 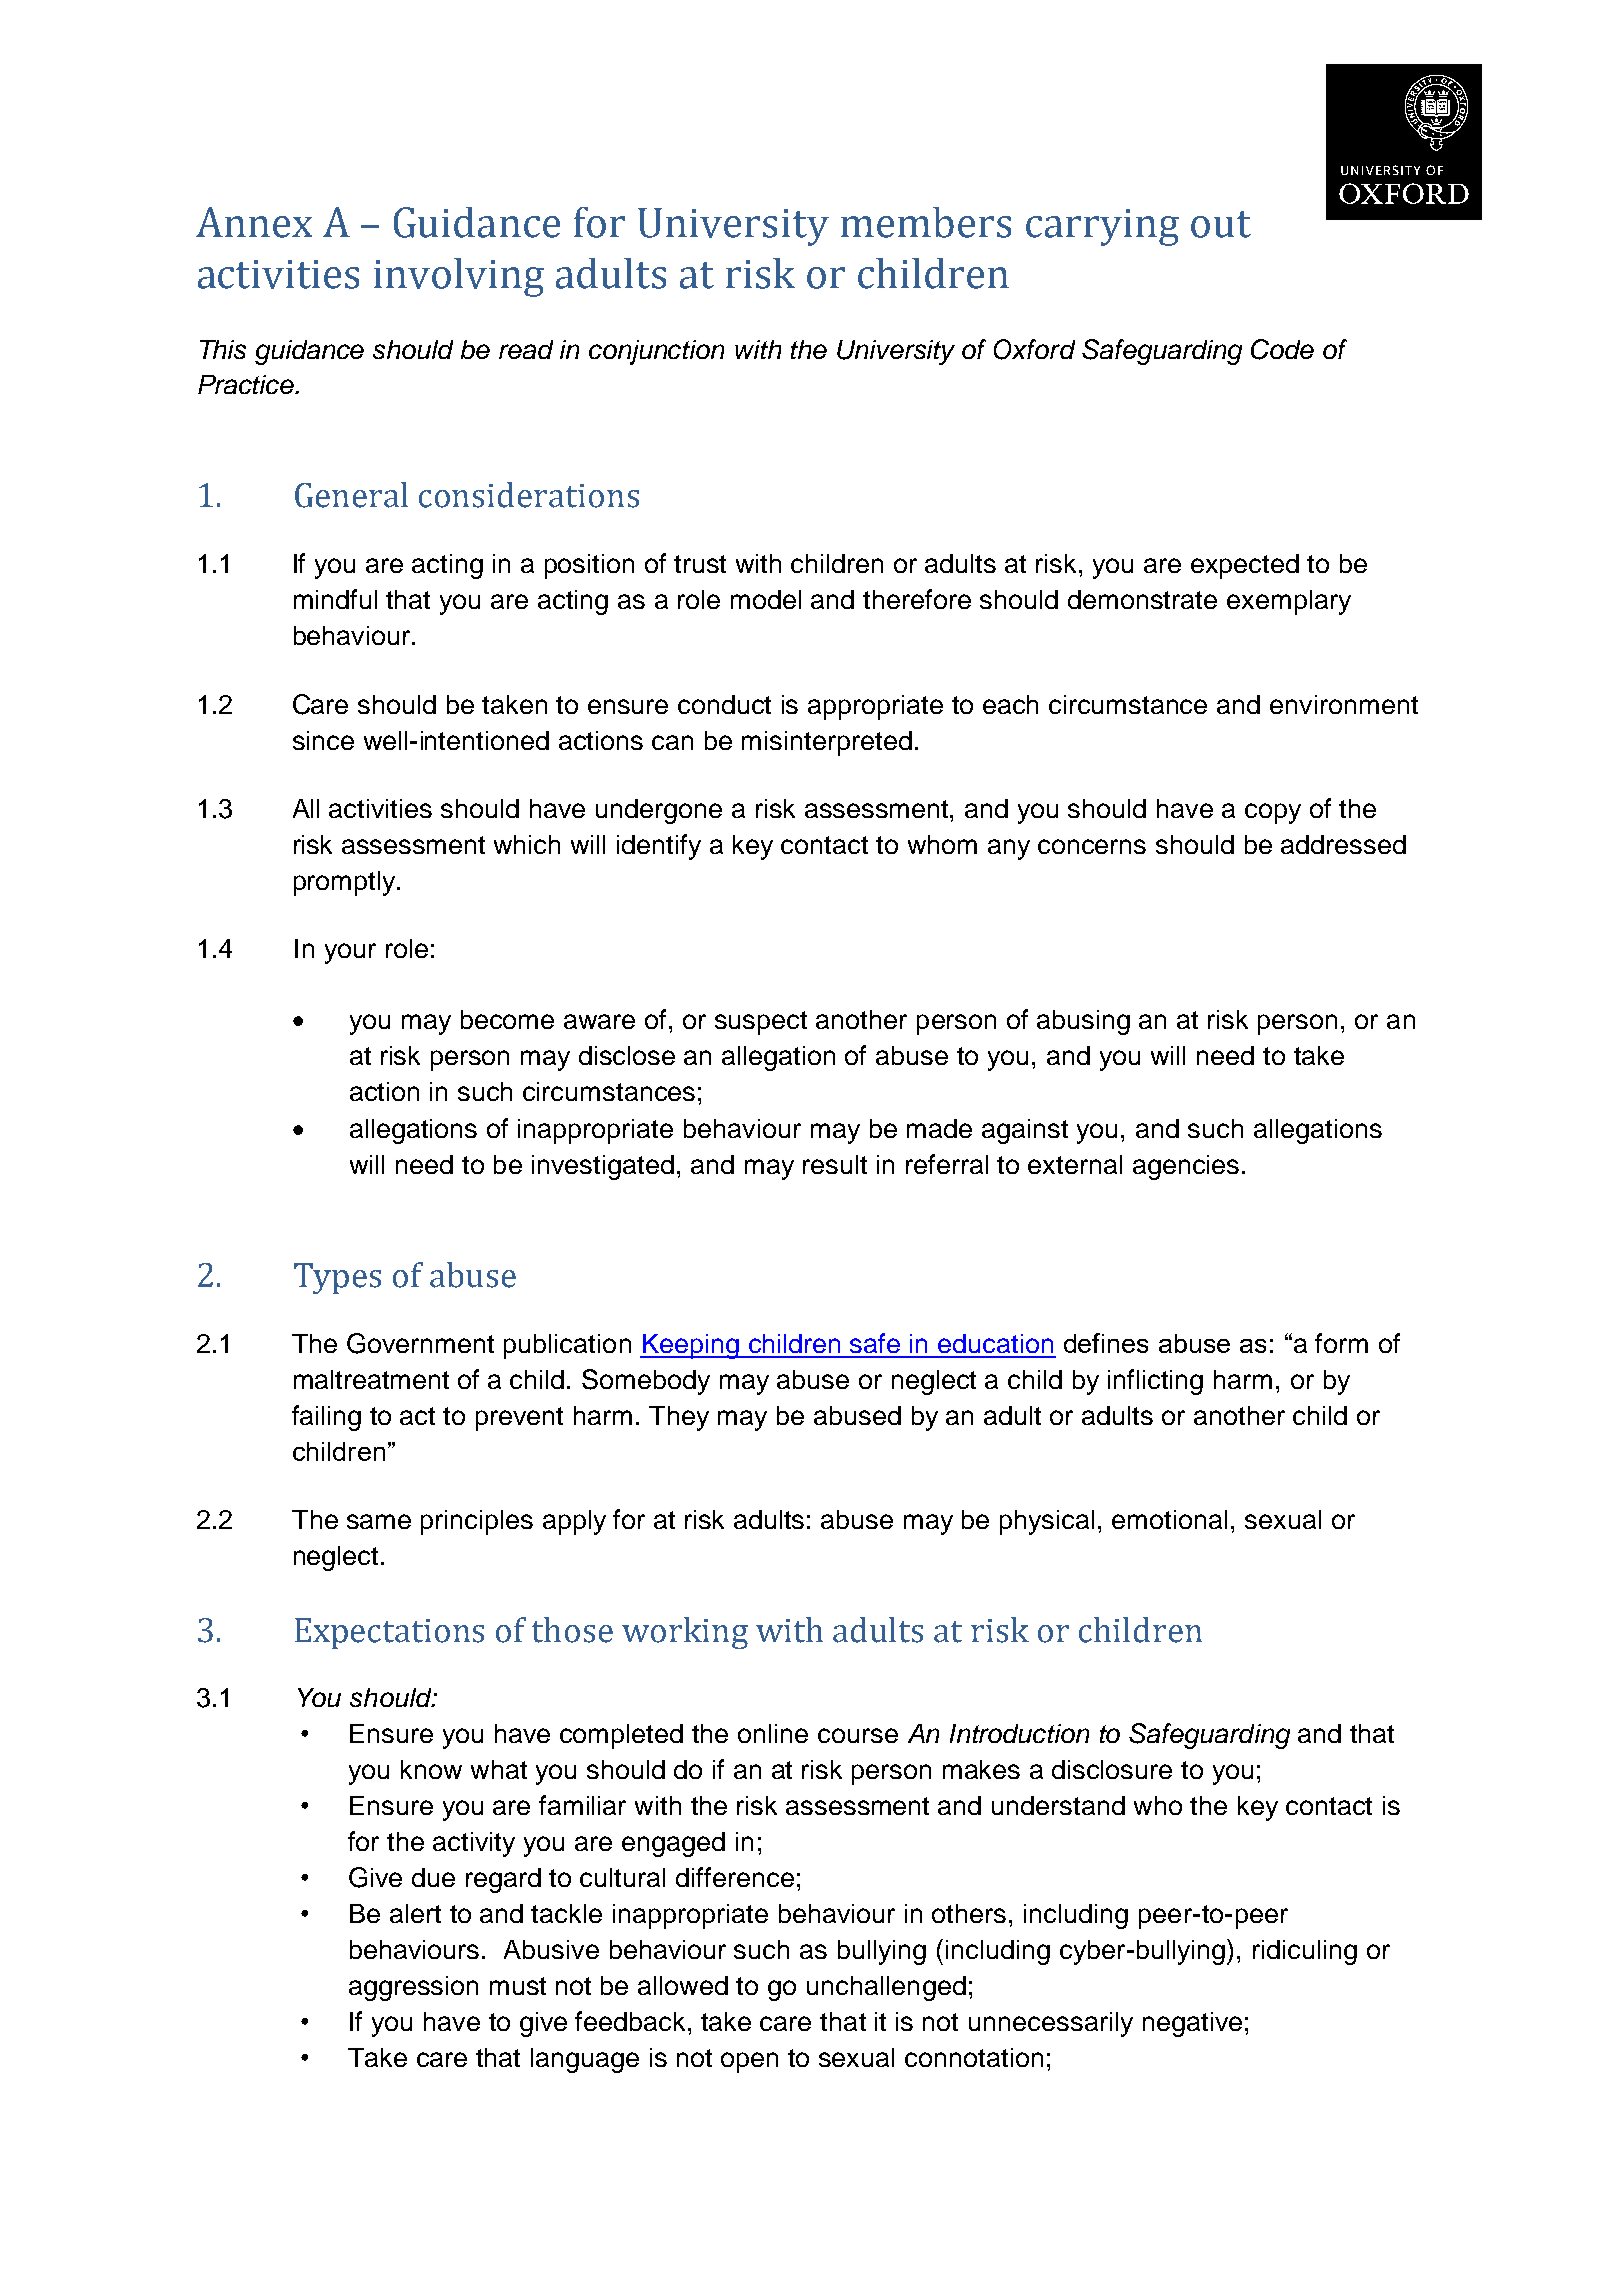 I want to click on Types, so click(x=337, y=1278).
